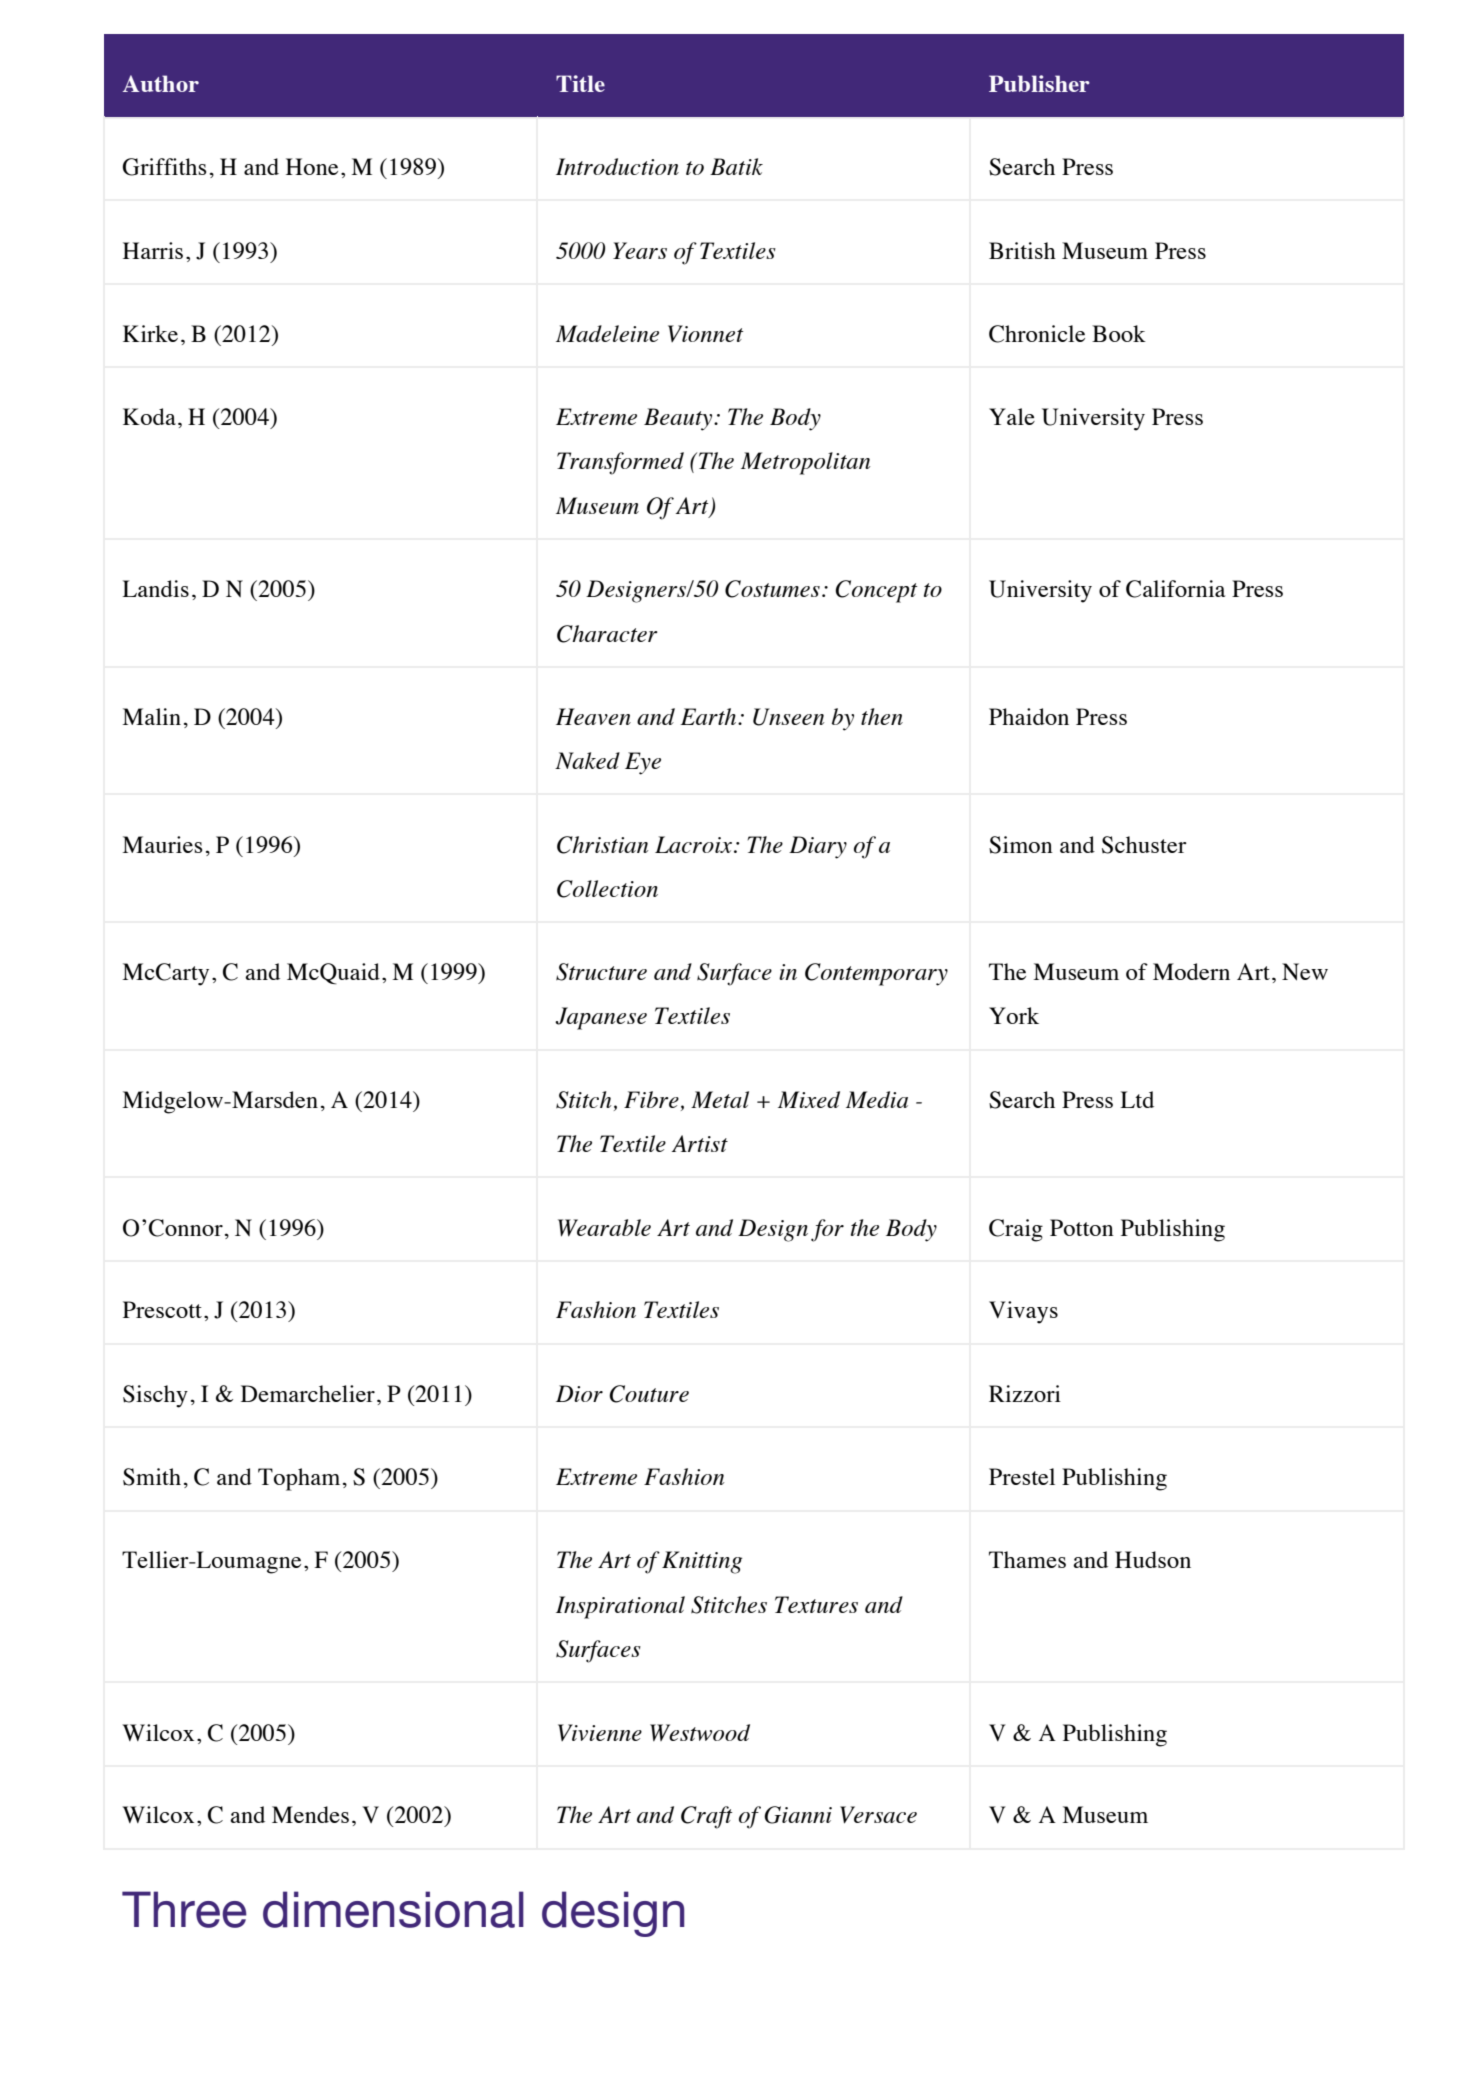 This screenshot has height=2077, width=1468. I want to click on Versace, so click(878, 1815).
